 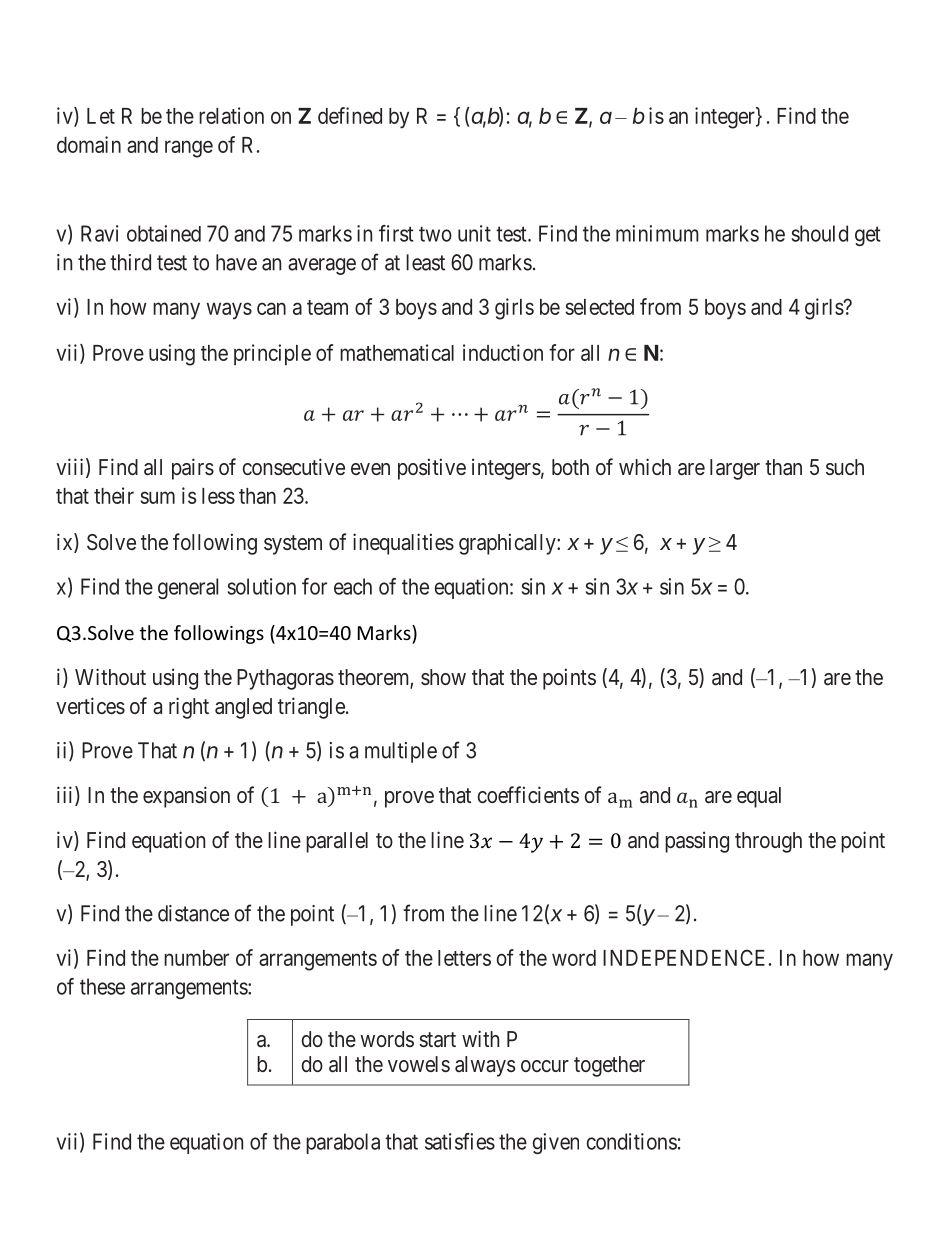 What do you see at coordinates (443, 677) in the screenshot?
I see `show` at bounding box center [443, 677].
